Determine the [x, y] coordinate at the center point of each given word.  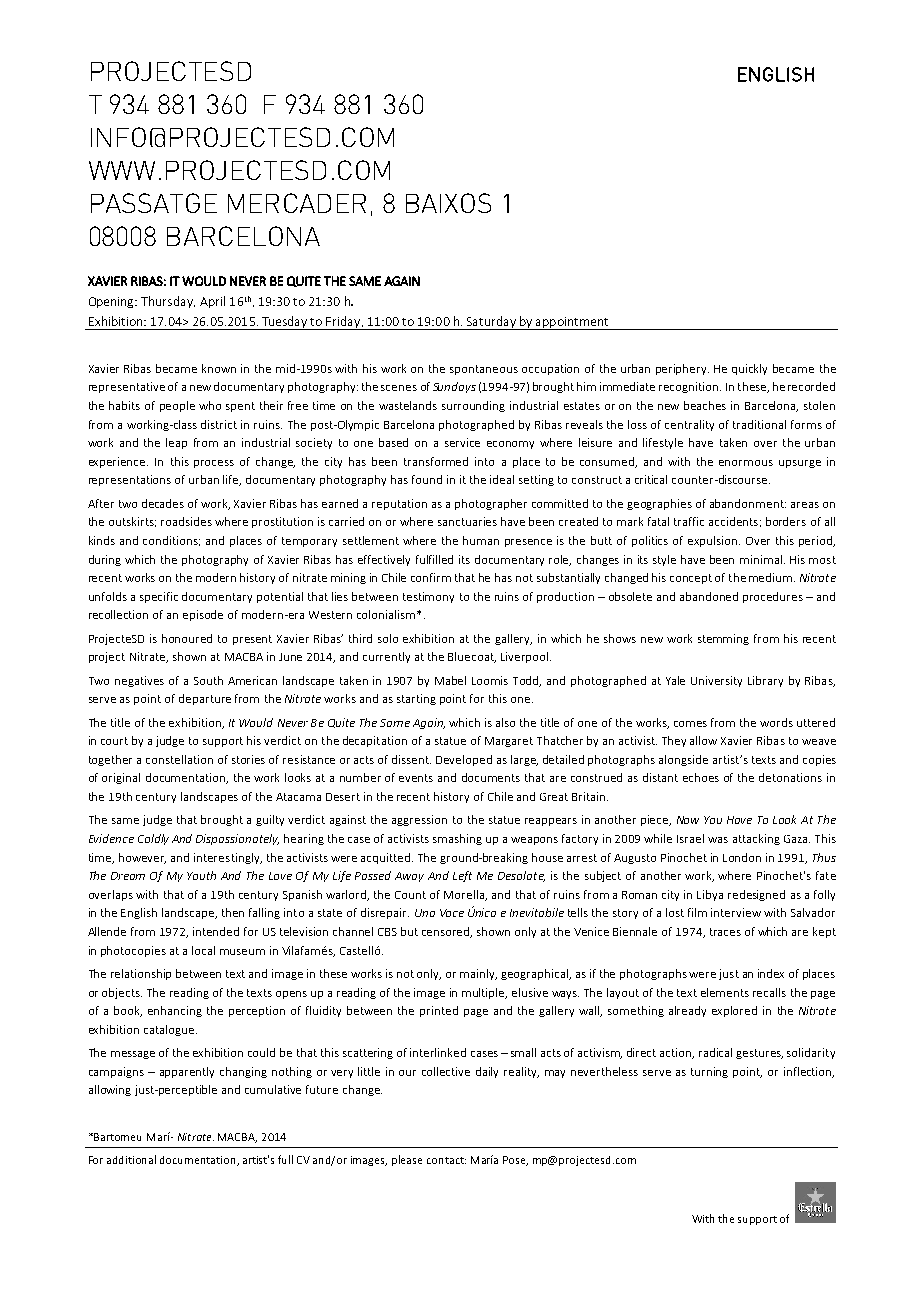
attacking [756, 839]
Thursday [168, 302]
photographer [491, 504]
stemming [723, 639]
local [203, 950]
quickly [749, 369]
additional [131, 1159]
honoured [187, 638]
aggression [419, 820]
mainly [478, 974]
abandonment [748, 503]
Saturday [491, 323]
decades [163, 503]
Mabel [450, 680]
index [771, 973]
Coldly [153, 839]
